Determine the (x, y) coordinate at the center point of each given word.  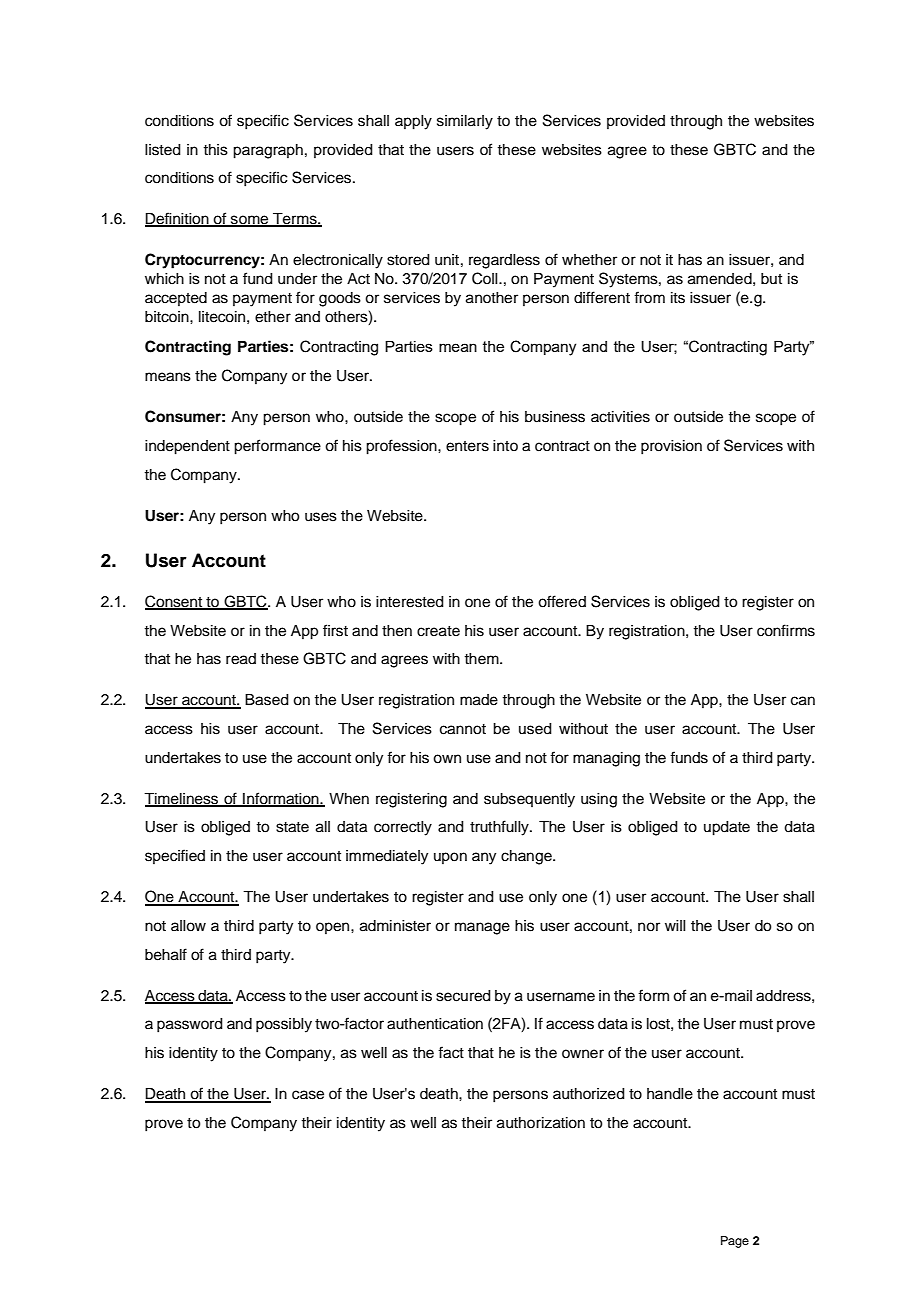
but (771, 278)
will (675, 925)
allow (188, 926)
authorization (541, 1123)
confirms (786, 630)
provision (671, 447)
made (479, 700)
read (241, 659)
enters (467, 446)
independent (187, 447)
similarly (465, 122)
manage (482, 928)
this (215, 150)
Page (735, 1242)
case (308, 1095)
